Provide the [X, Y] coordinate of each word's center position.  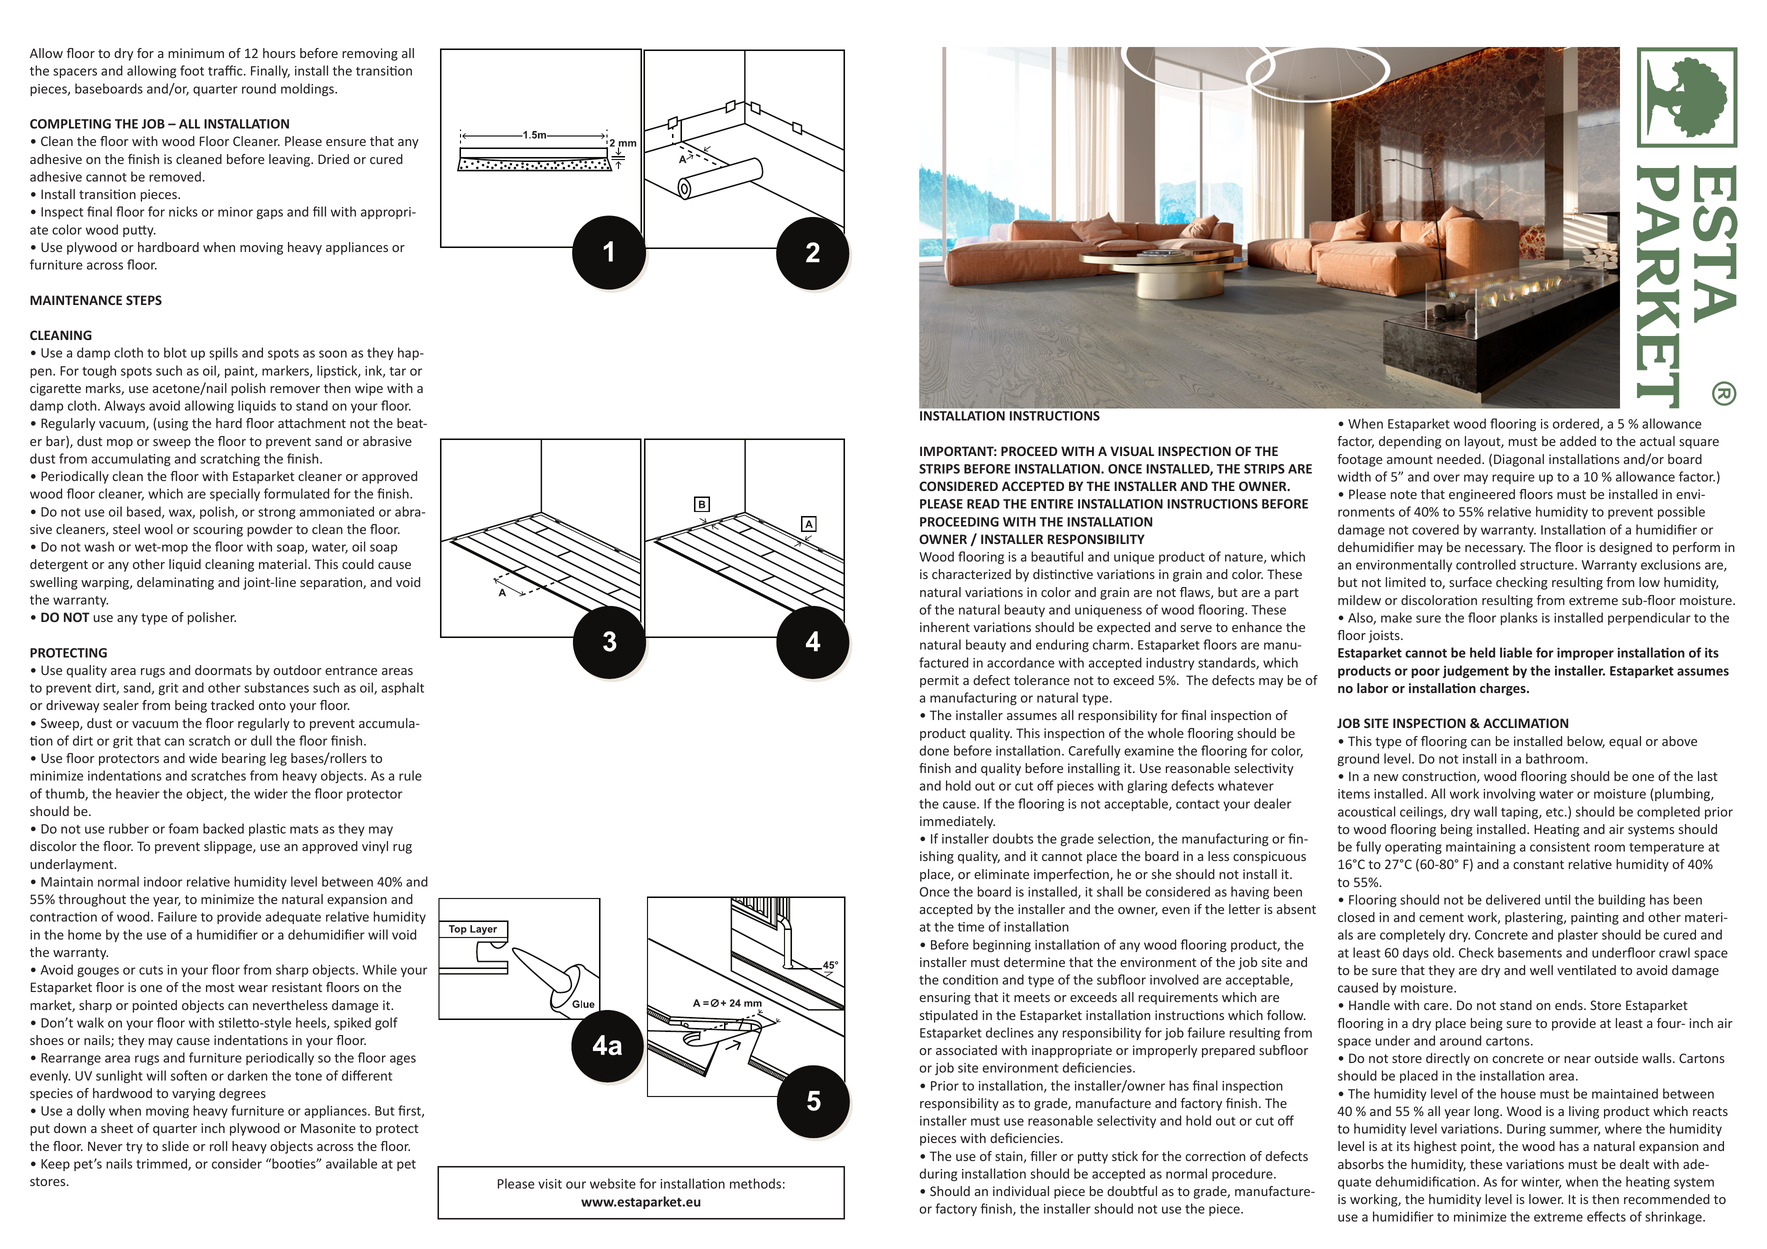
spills [223, 353]
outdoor [297, 670]
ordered [1577, 424]
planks [1519, 618]
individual [1021, 1191]
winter [1541, 1183]
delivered [1513, 899]
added [1578, 441]
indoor [163, 881]
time [971, 927]
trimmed [162, 1164]
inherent [945, 627]
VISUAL [1132, 451]
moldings [308, 89]
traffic [226, 70]
